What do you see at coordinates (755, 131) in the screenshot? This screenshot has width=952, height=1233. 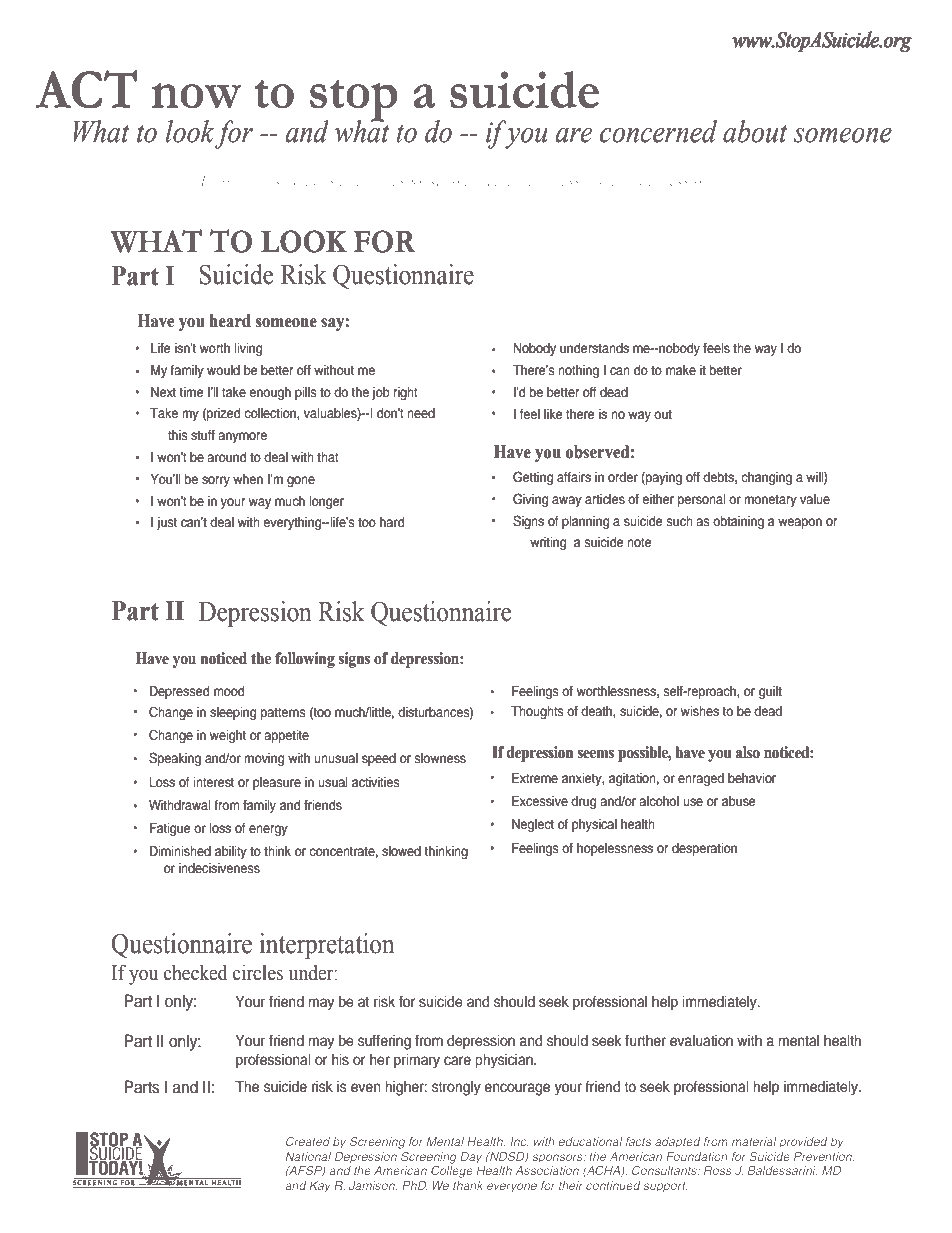 I see `about` at bounding box center [755, 131].
